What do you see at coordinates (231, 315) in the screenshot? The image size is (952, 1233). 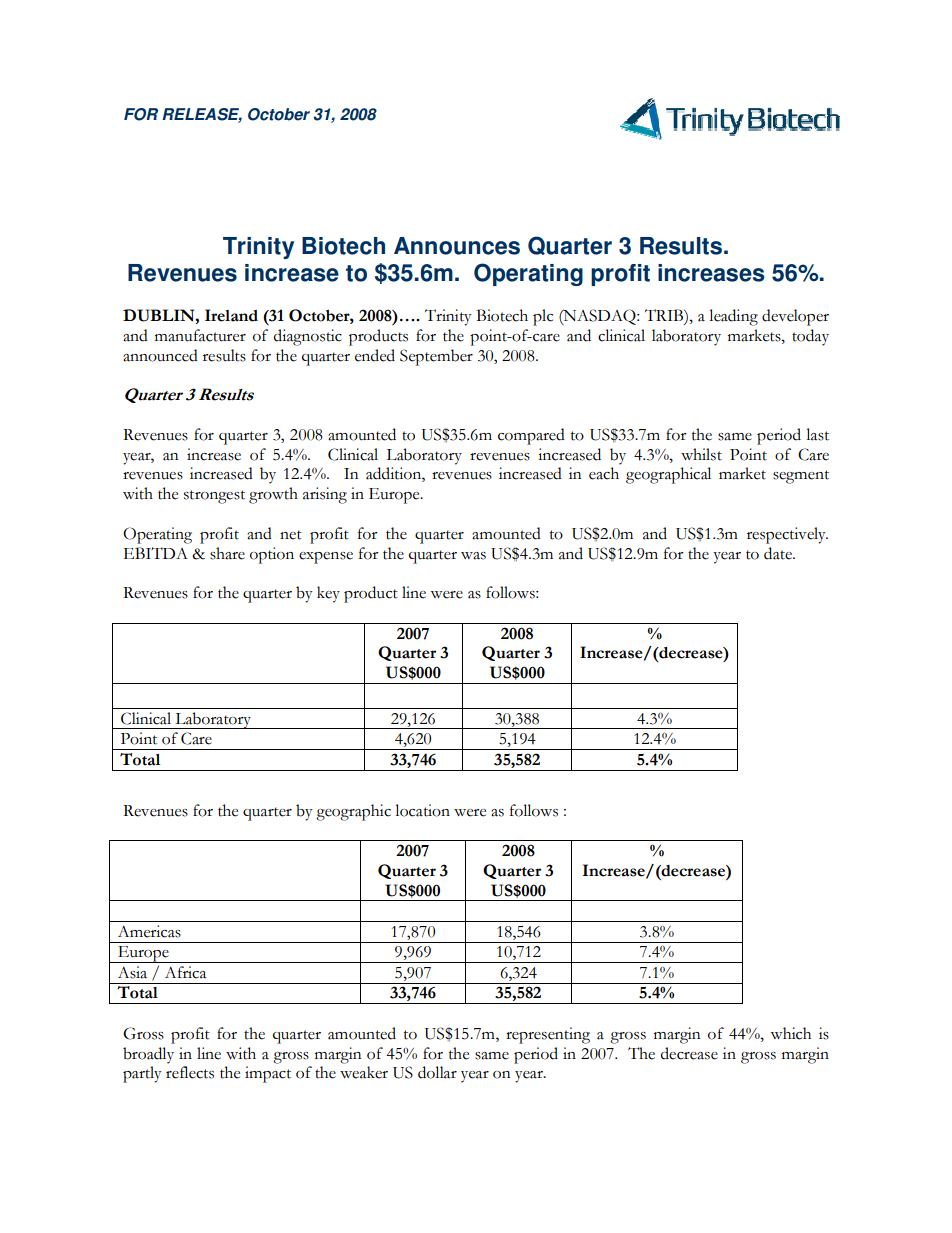 I see `Ireland` at bounding box center [231, 315].
